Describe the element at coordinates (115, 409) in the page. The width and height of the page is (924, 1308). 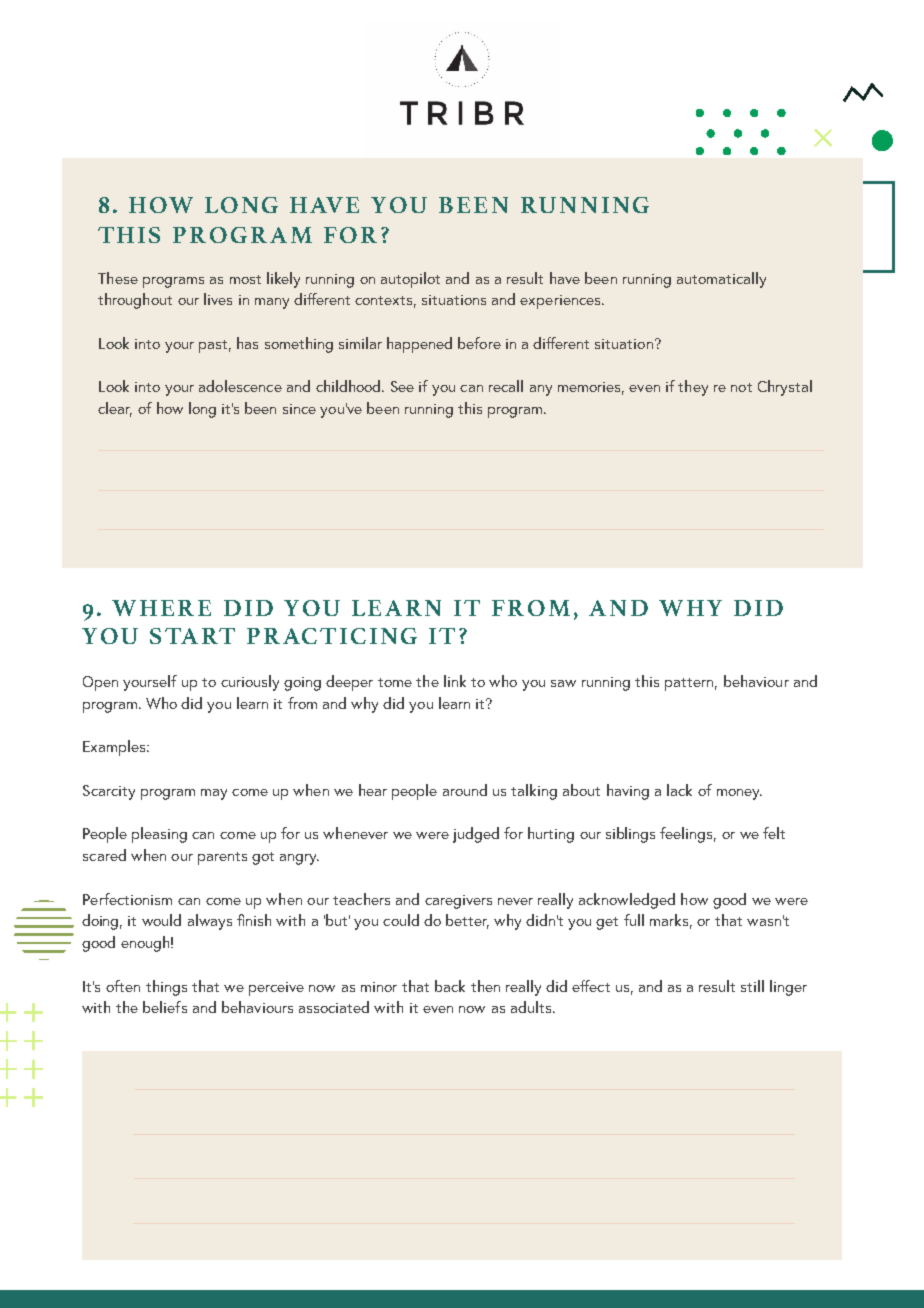
I see `clear` at that location.
